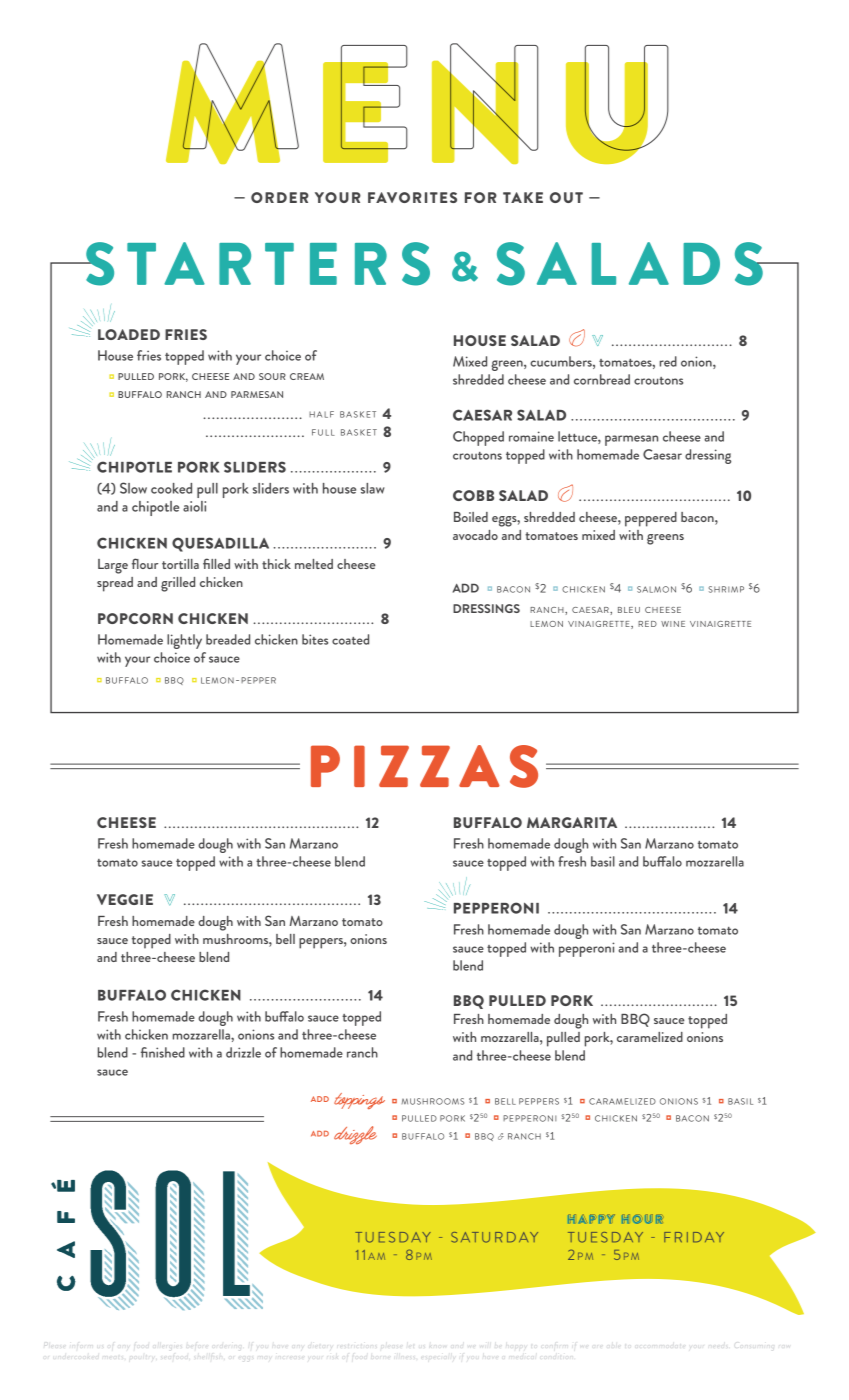 This image has width=849, height=1400. What do you see at coordinates (412, 197) in the image?
I see `FAVORITES` at bounding box center [412, 197].
